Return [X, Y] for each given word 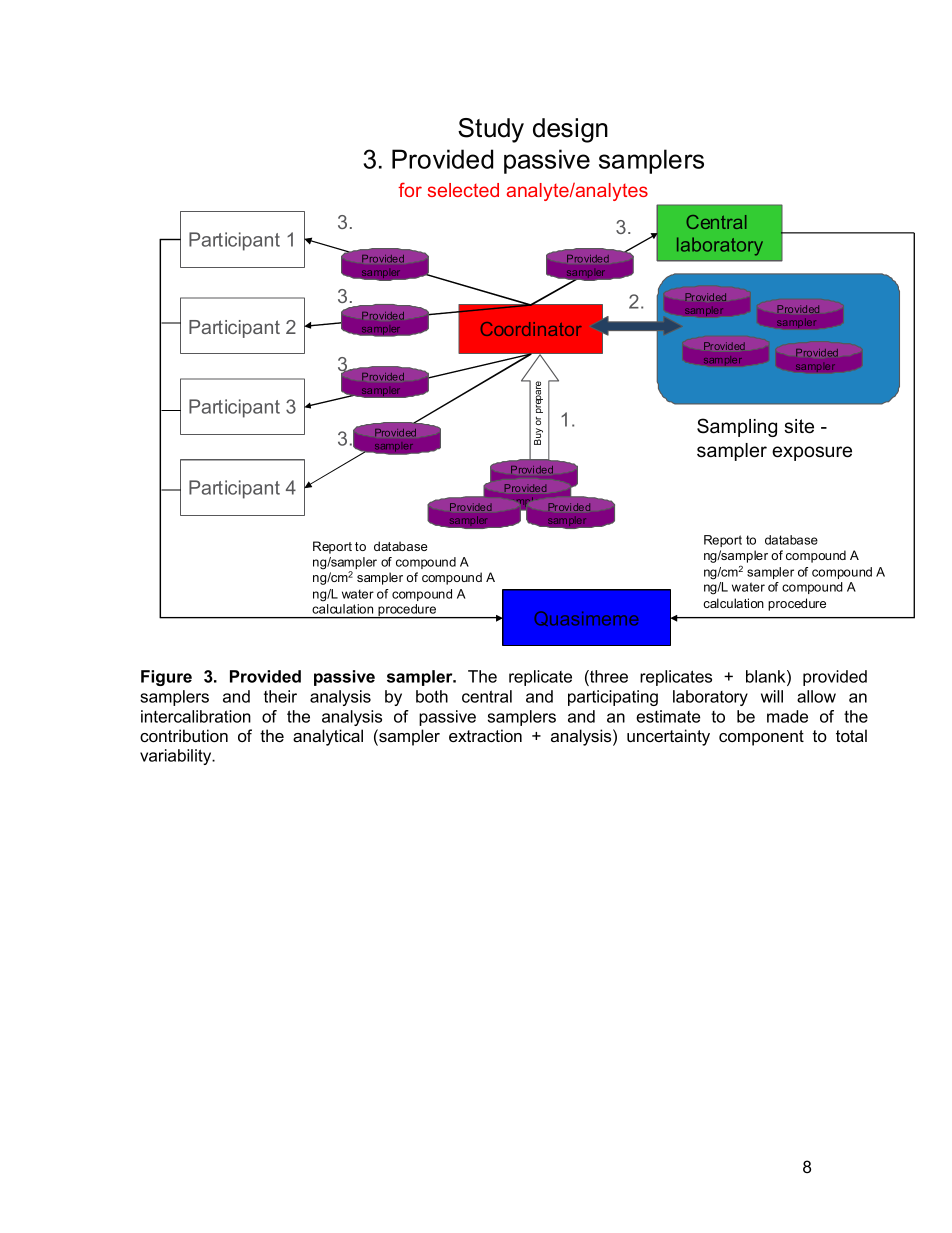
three [608, 678]
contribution [184, 735]
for [410, 189]
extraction [485, 735]
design [570, 130]
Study [491, 130]
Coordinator [531, 329]
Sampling [737, 427]
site [799, 426]
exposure [812, 453]
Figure [166, 678]
